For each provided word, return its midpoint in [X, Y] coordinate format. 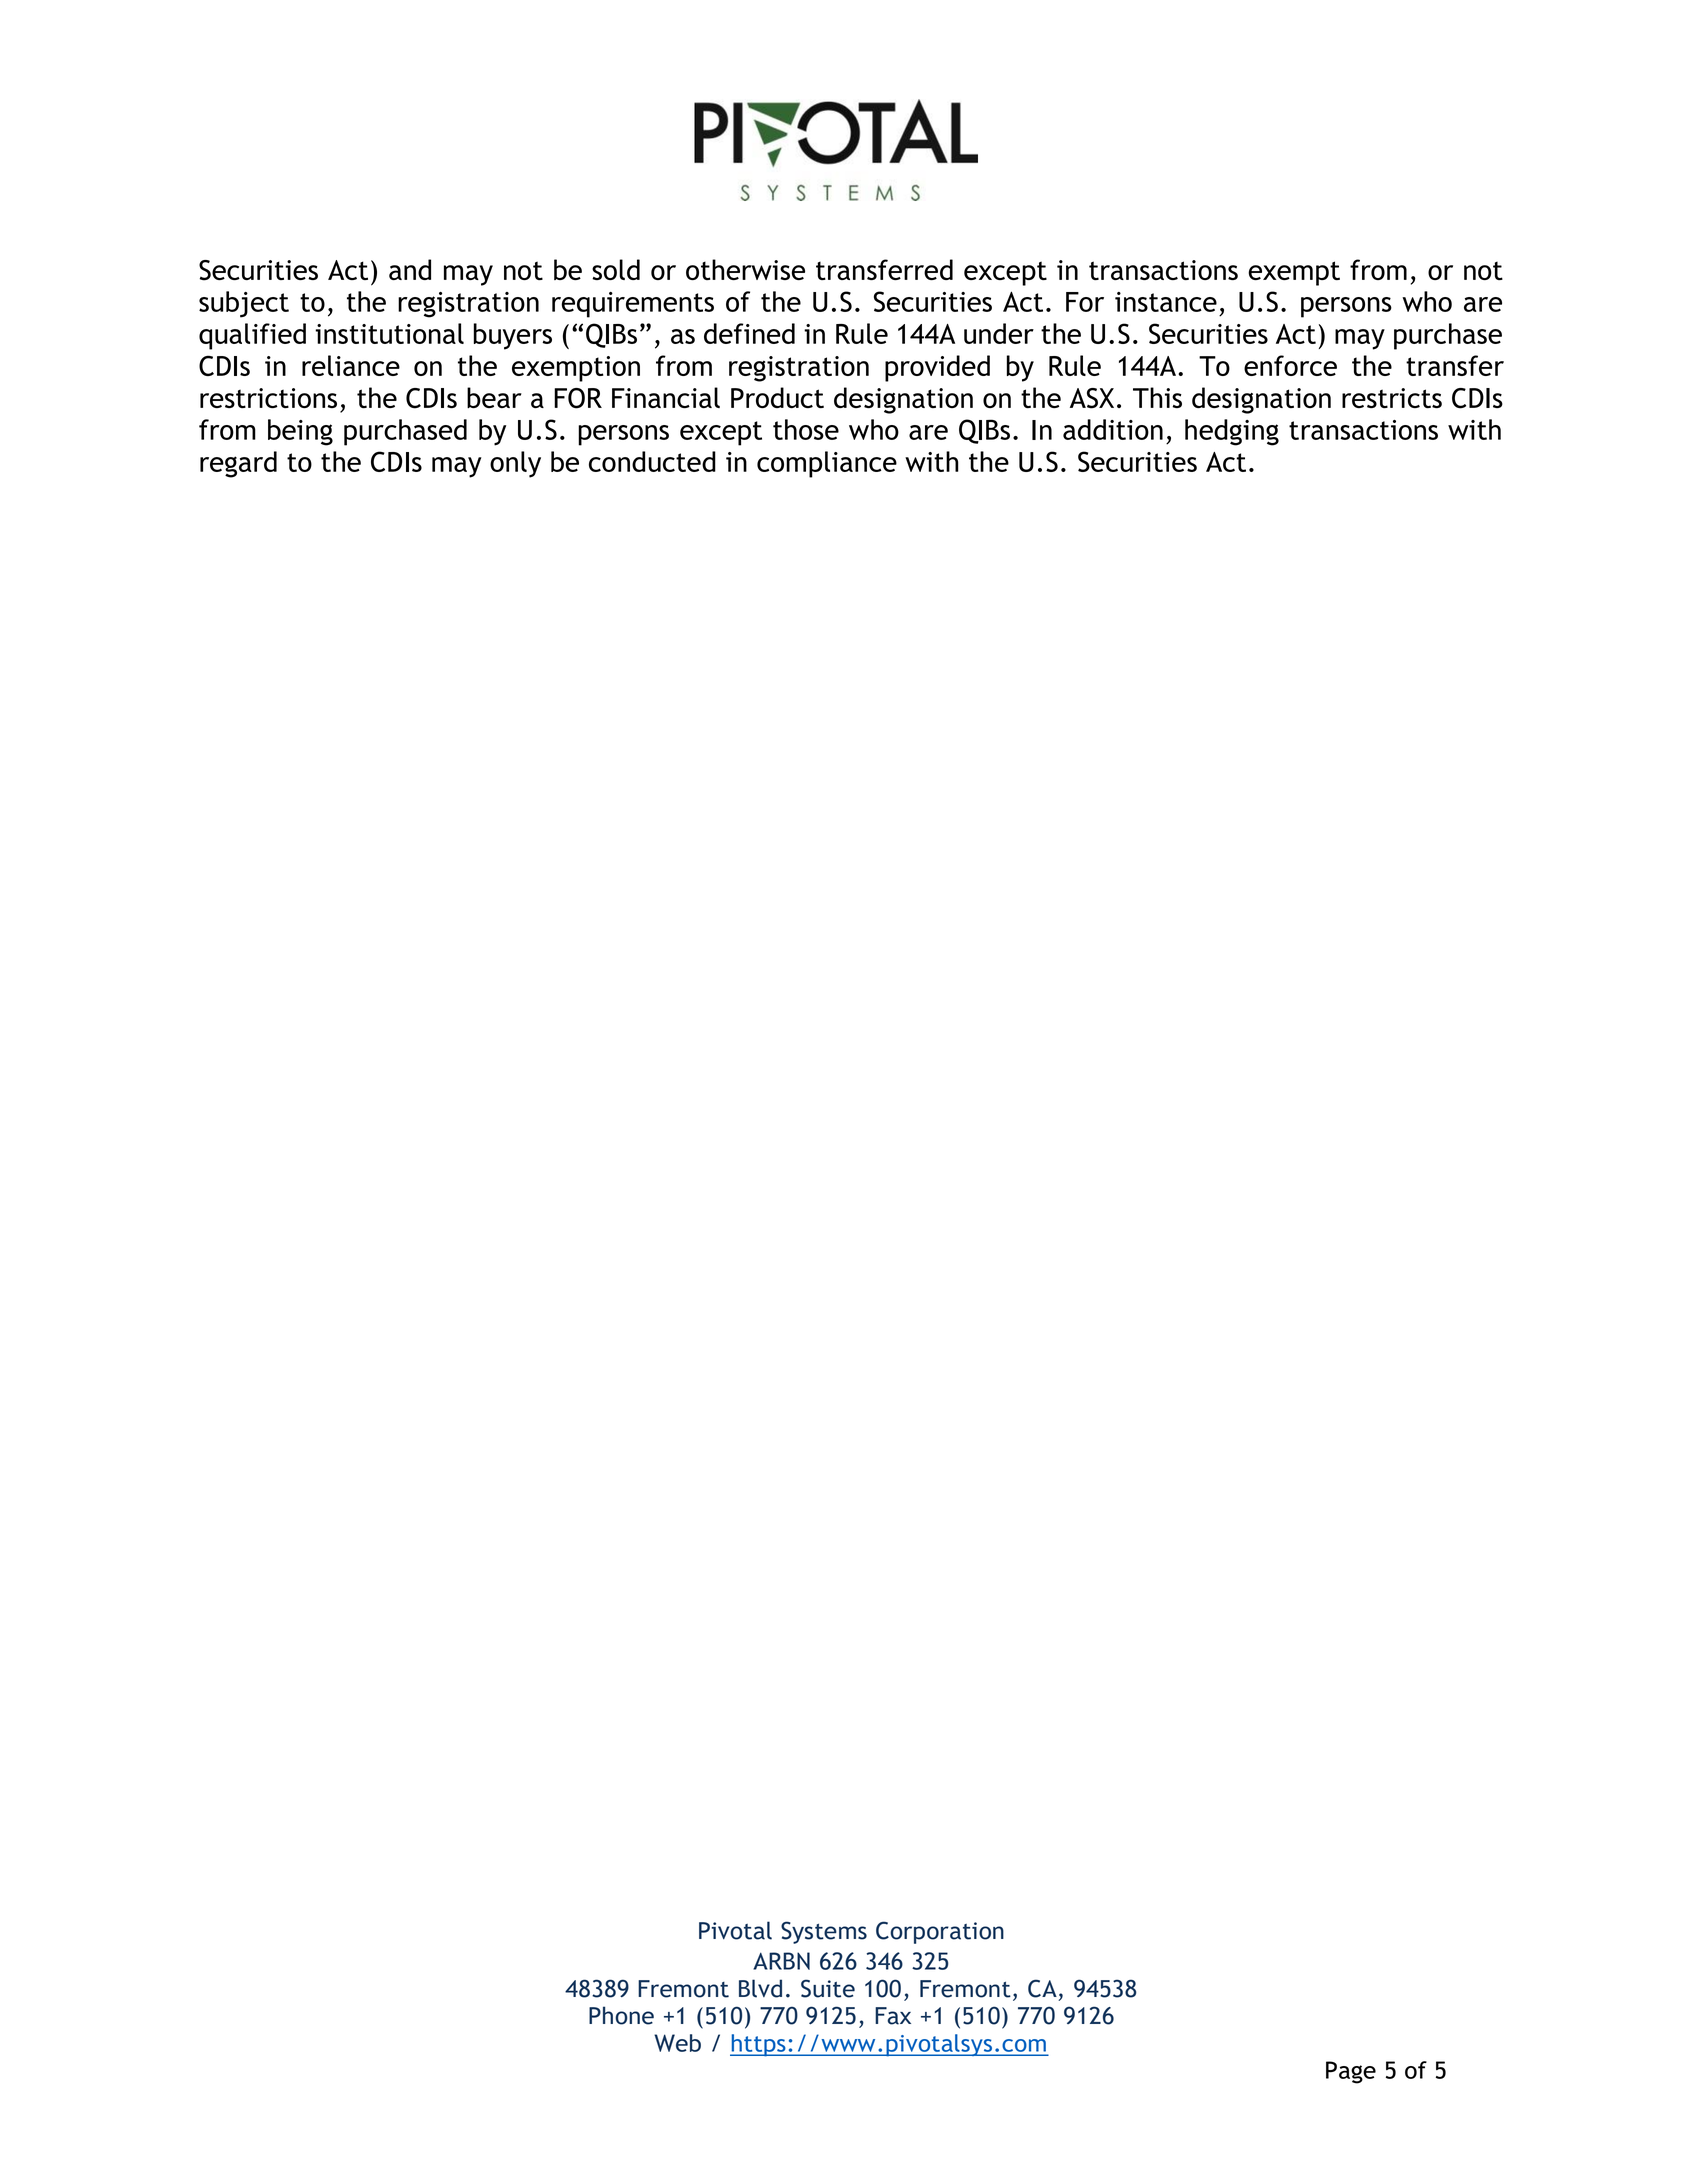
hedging [1232, 432]
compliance [827, 464]
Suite [828, 1988]
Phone [621, 2015]
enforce [1290, 365]
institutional [389, 333]
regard [238, 464]
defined [749, 333]
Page [1351, 2072]
